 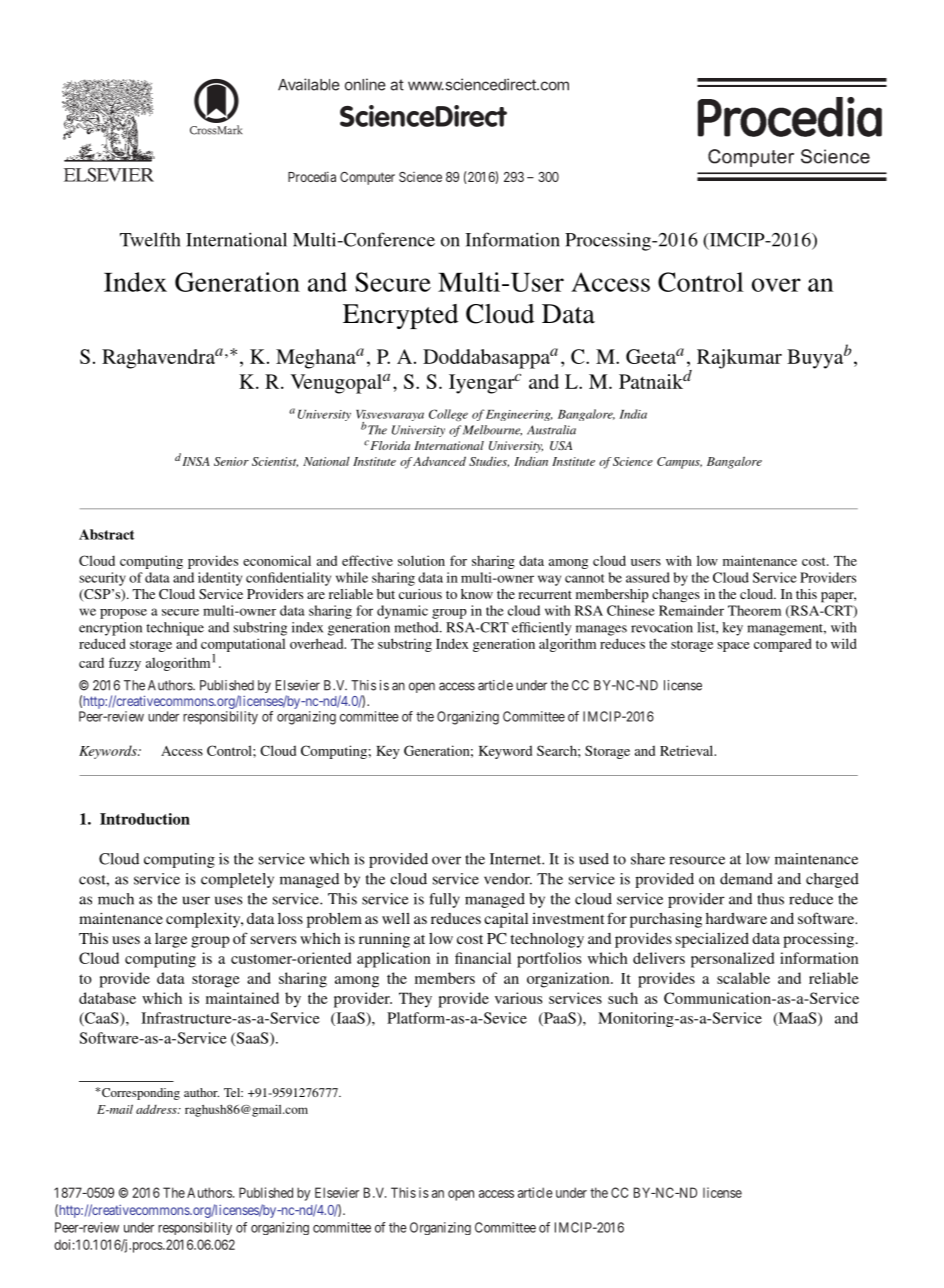 What do you see at coordinates (739, 359) in the screenshot?
I see `Rajkumar` at bounding box center [739, 359].
